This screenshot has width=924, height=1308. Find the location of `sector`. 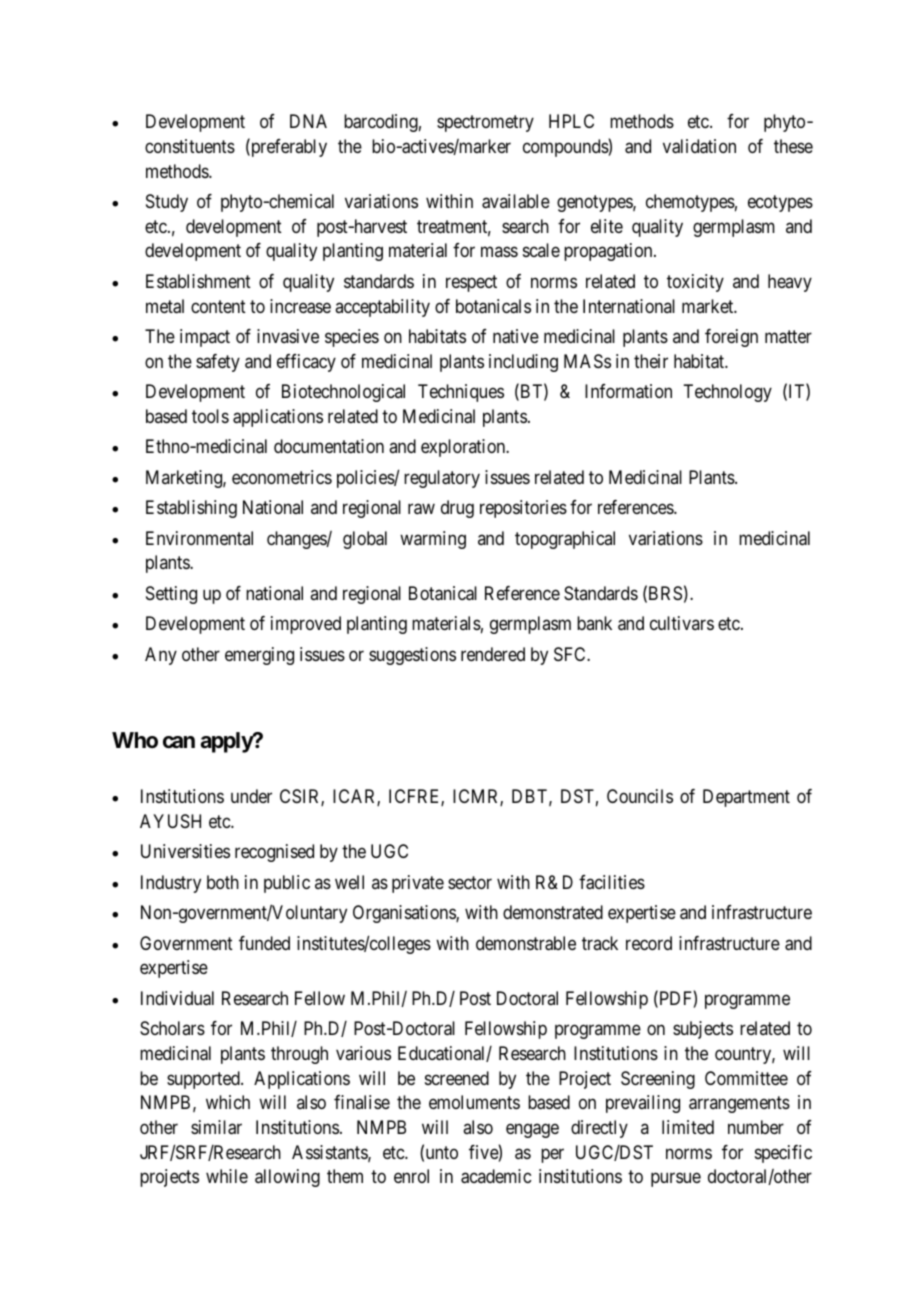

sector is located at coordinates (470, 882).
